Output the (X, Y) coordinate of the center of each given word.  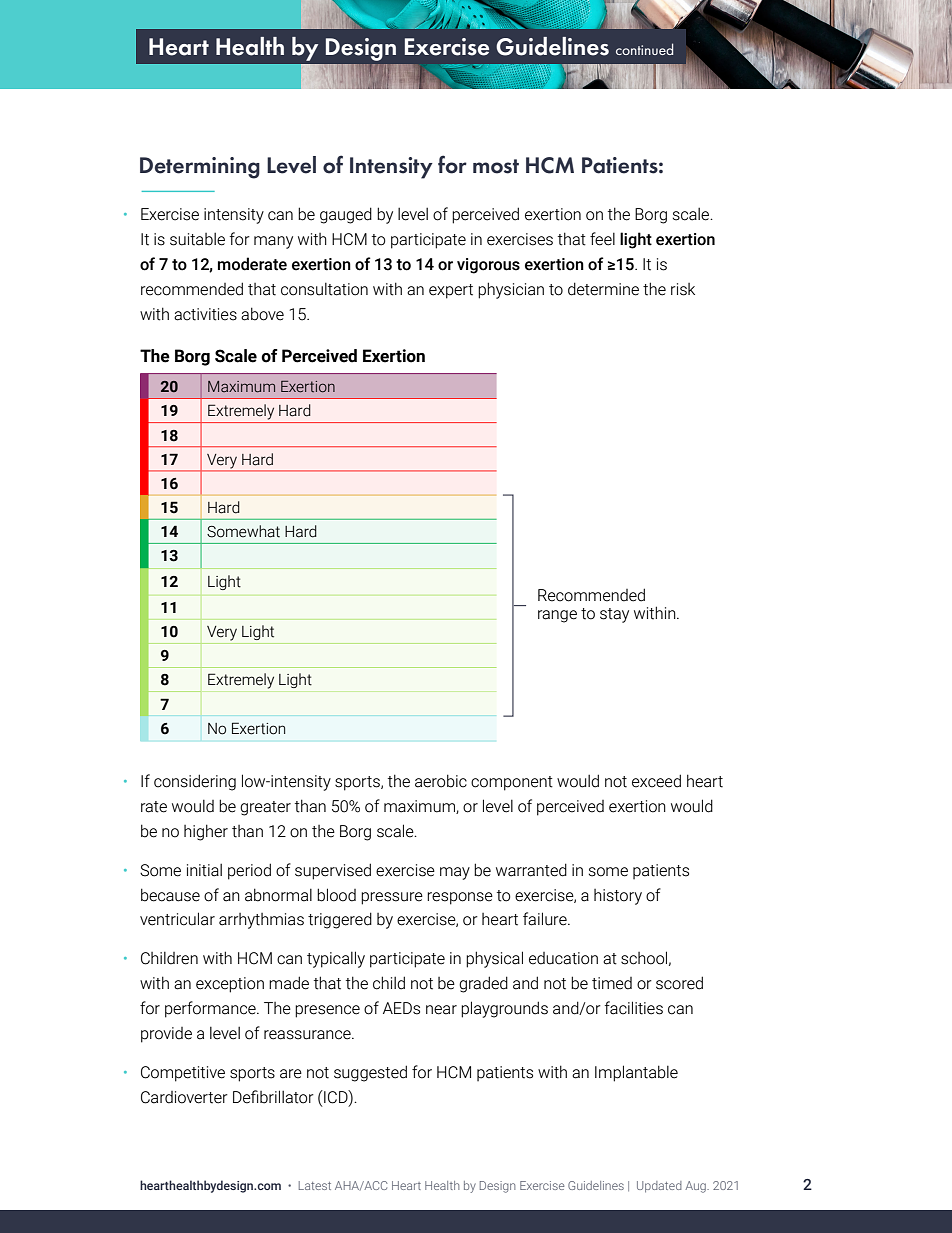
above (262, 314)
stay (614, 615)
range (557, 616)
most (496, 166)
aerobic (441, 781)
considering (195, 782)
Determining (200, 168)
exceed (656, 781)
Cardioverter (184, 1097)
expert (451, 291)
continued (644, 49)
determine (603, 289)
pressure (392, 898)
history (618, 897)
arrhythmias (261, 921)
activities (205, 314)
